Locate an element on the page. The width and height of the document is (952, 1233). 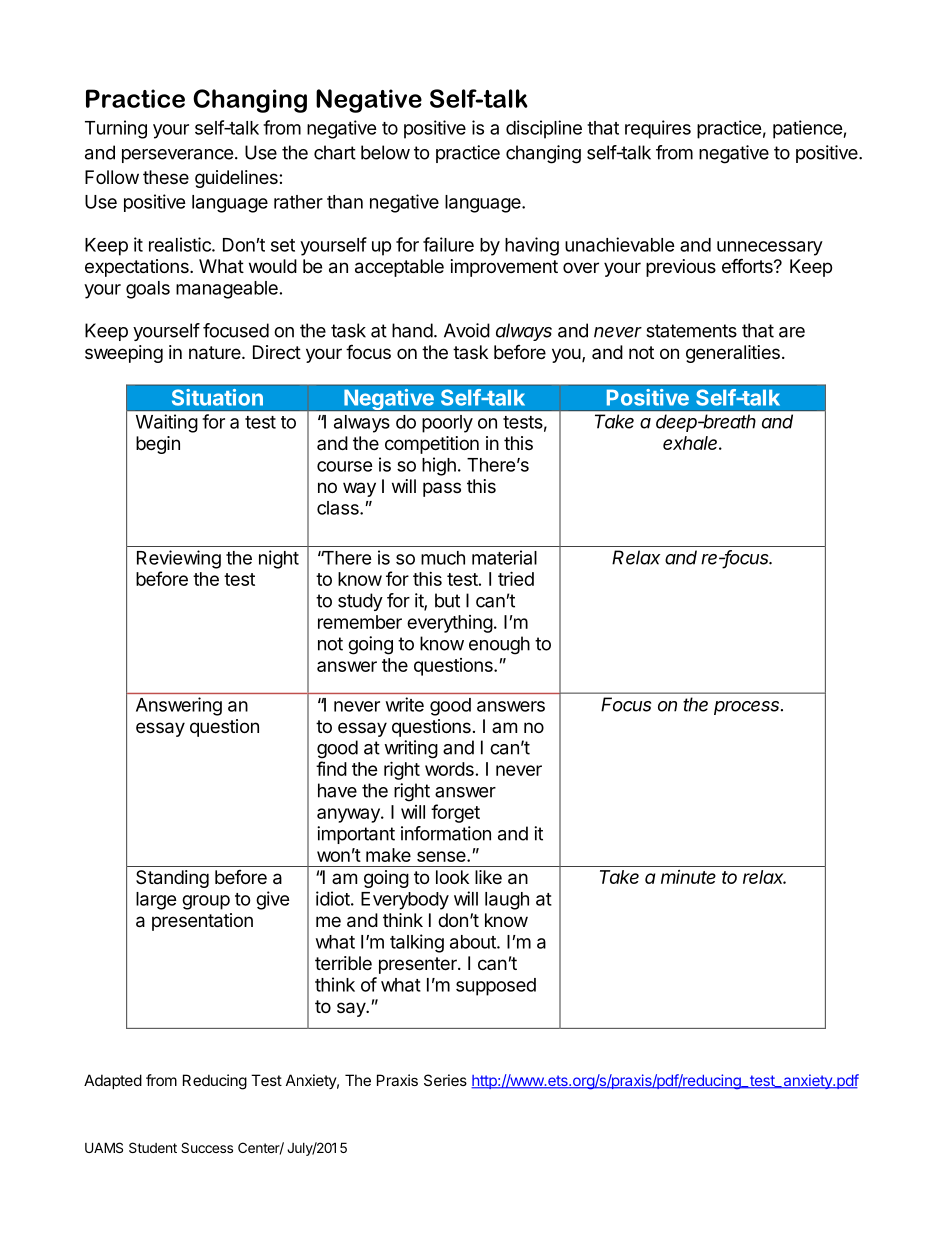
below is located at coordinates (385, 152).
